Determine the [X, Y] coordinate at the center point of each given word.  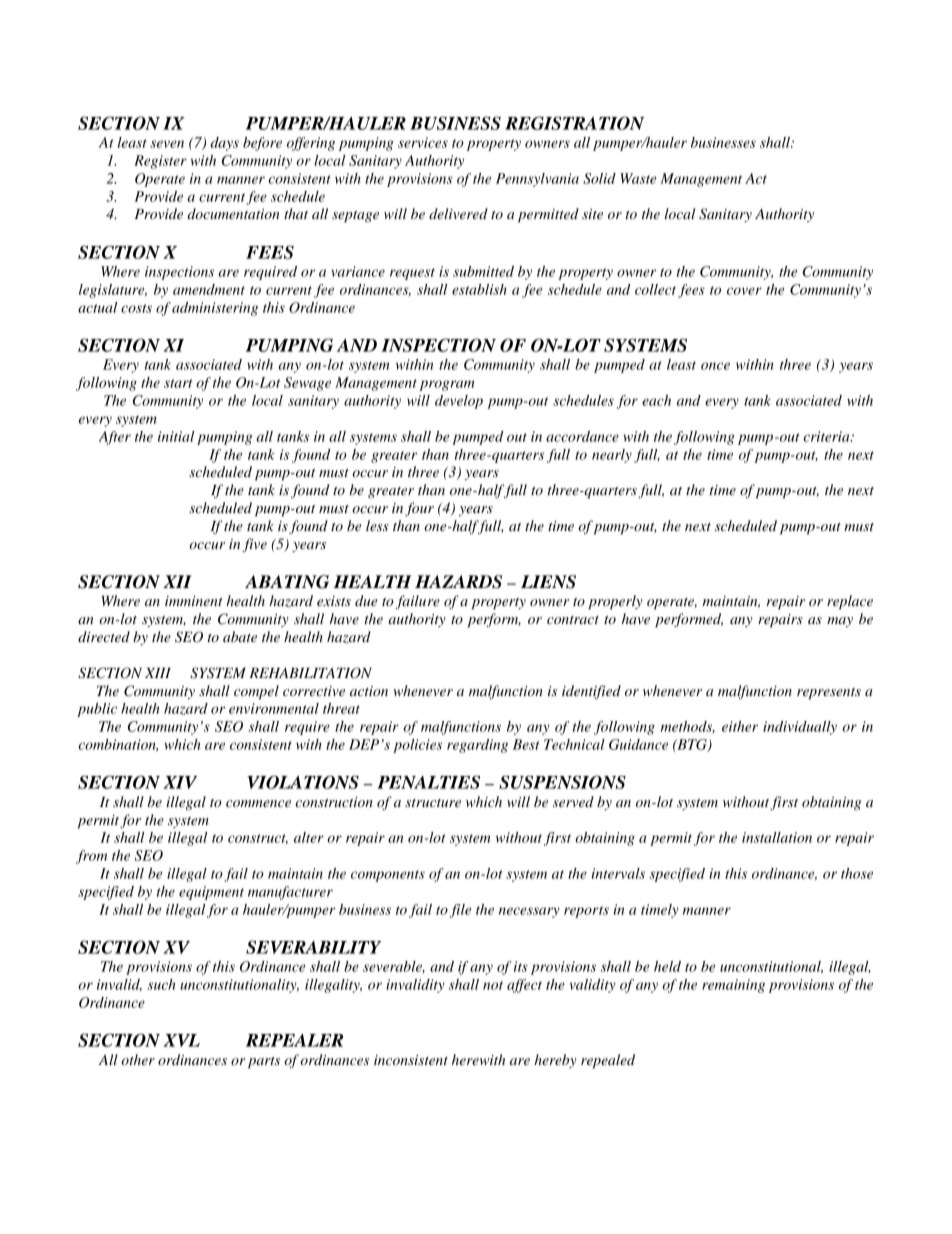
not [493, 985]
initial [176, 436]
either [740, 726]
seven [167, 144]
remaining [733, 986]
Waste [638, 178]
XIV [180, 782]
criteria [827, 436]
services [423, 142]
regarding [477, 746]
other [138, 1059]
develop [459, 402]
